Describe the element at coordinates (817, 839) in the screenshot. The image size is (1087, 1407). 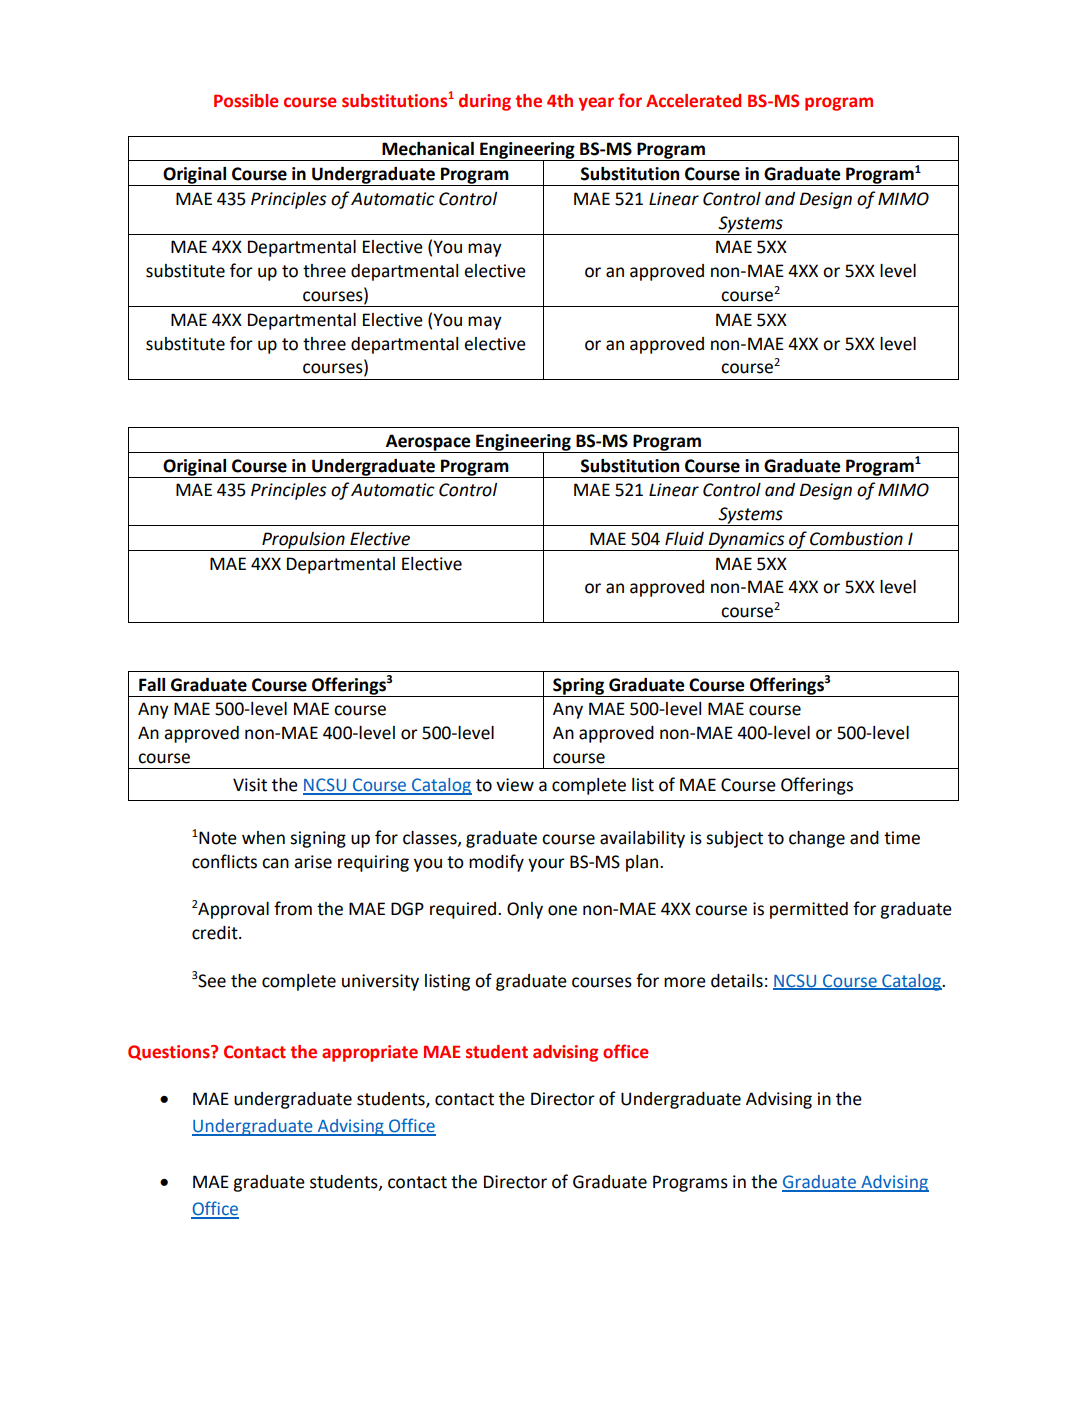
I see `change` at that location.
